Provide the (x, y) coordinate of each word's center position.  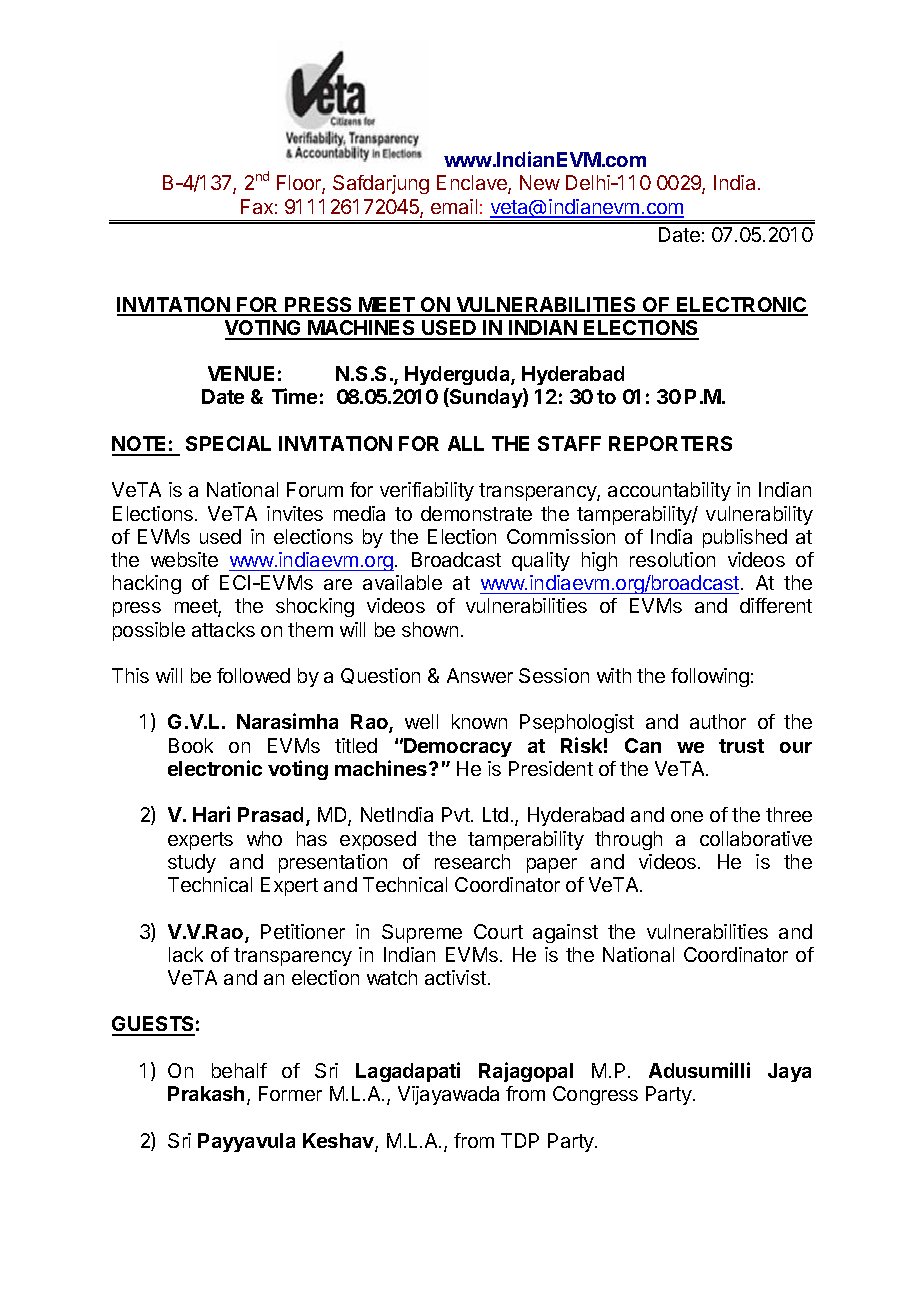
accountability (669, 491)
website (184, 559)
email (454, 206)
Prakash (206, 1093)
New (540, 182)
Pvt (457, 814)
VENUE (241, 373)
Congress (595, 1095)
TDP (520, 1140)
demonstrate (476, 513)
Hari (211, 814)
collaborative (756, 838)
